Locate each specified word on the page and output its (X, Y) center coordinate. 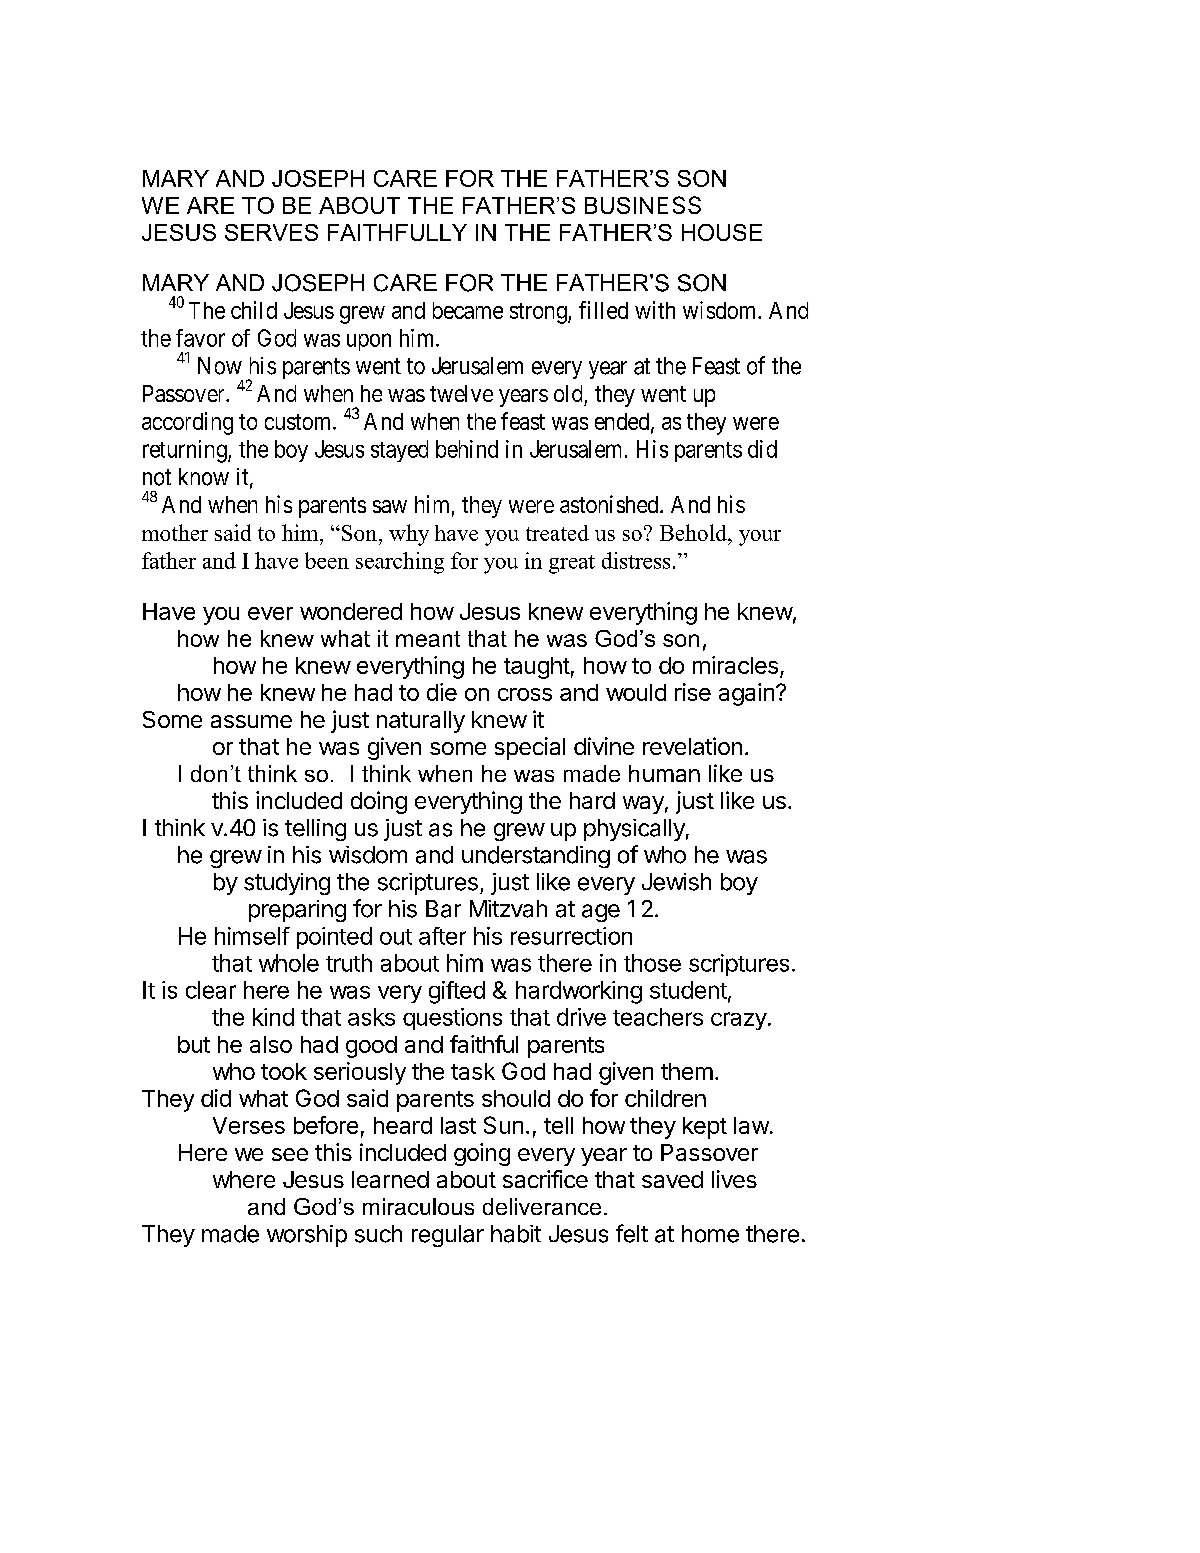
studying (287, 884)
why (409, 535)
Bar (443, 909)
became (468, 310)
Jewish (676, 882)
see (290, 1154)
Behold (694, 532)
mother (175, 532)
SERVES (271, 232)
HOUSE (722, 232)
